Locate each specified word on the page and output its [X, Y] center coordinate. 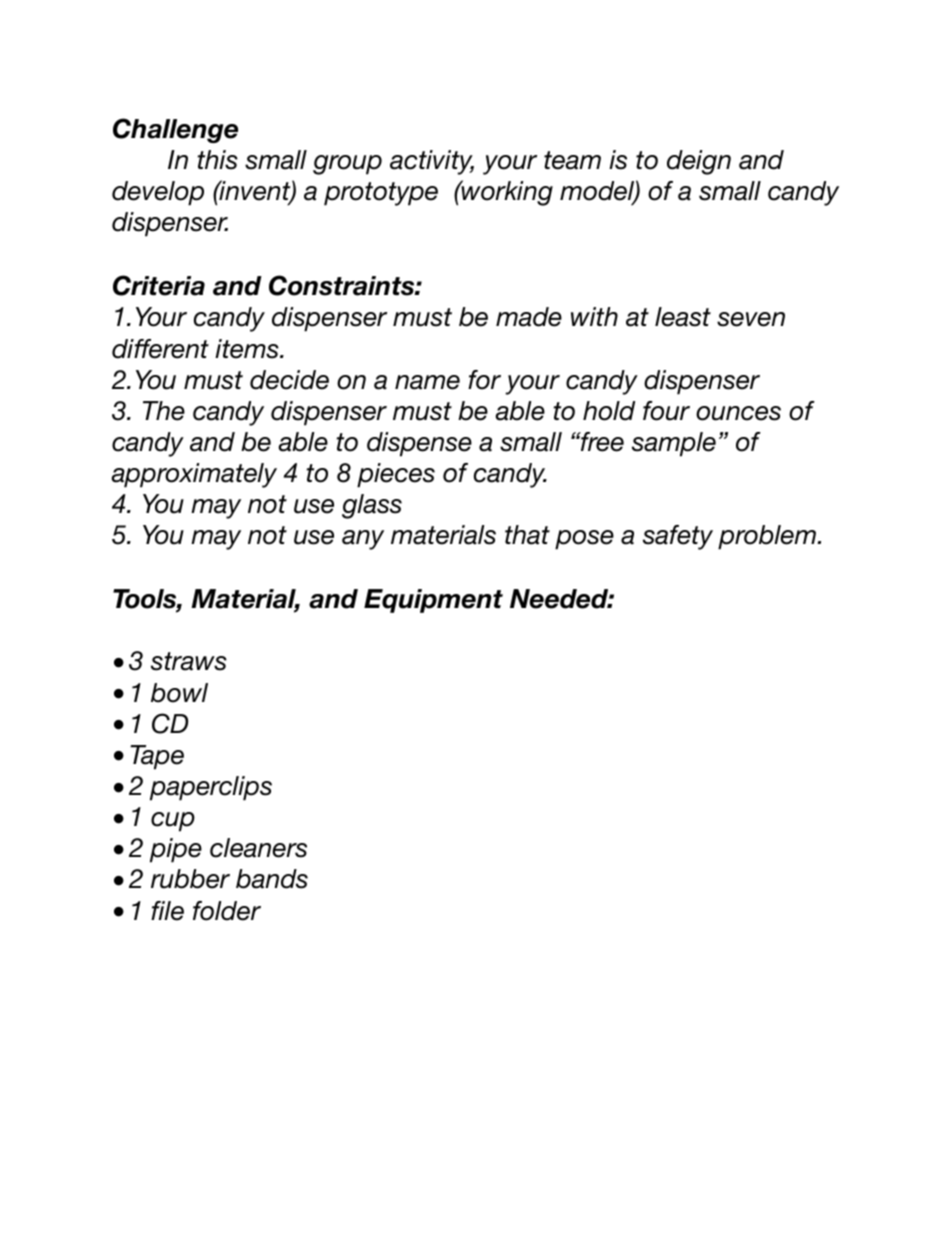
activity [432, 162]
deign [699, 162]
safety [678, 537]
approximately [194, 475]
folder [227, 911]
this [217, 160]
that [527, 535]
